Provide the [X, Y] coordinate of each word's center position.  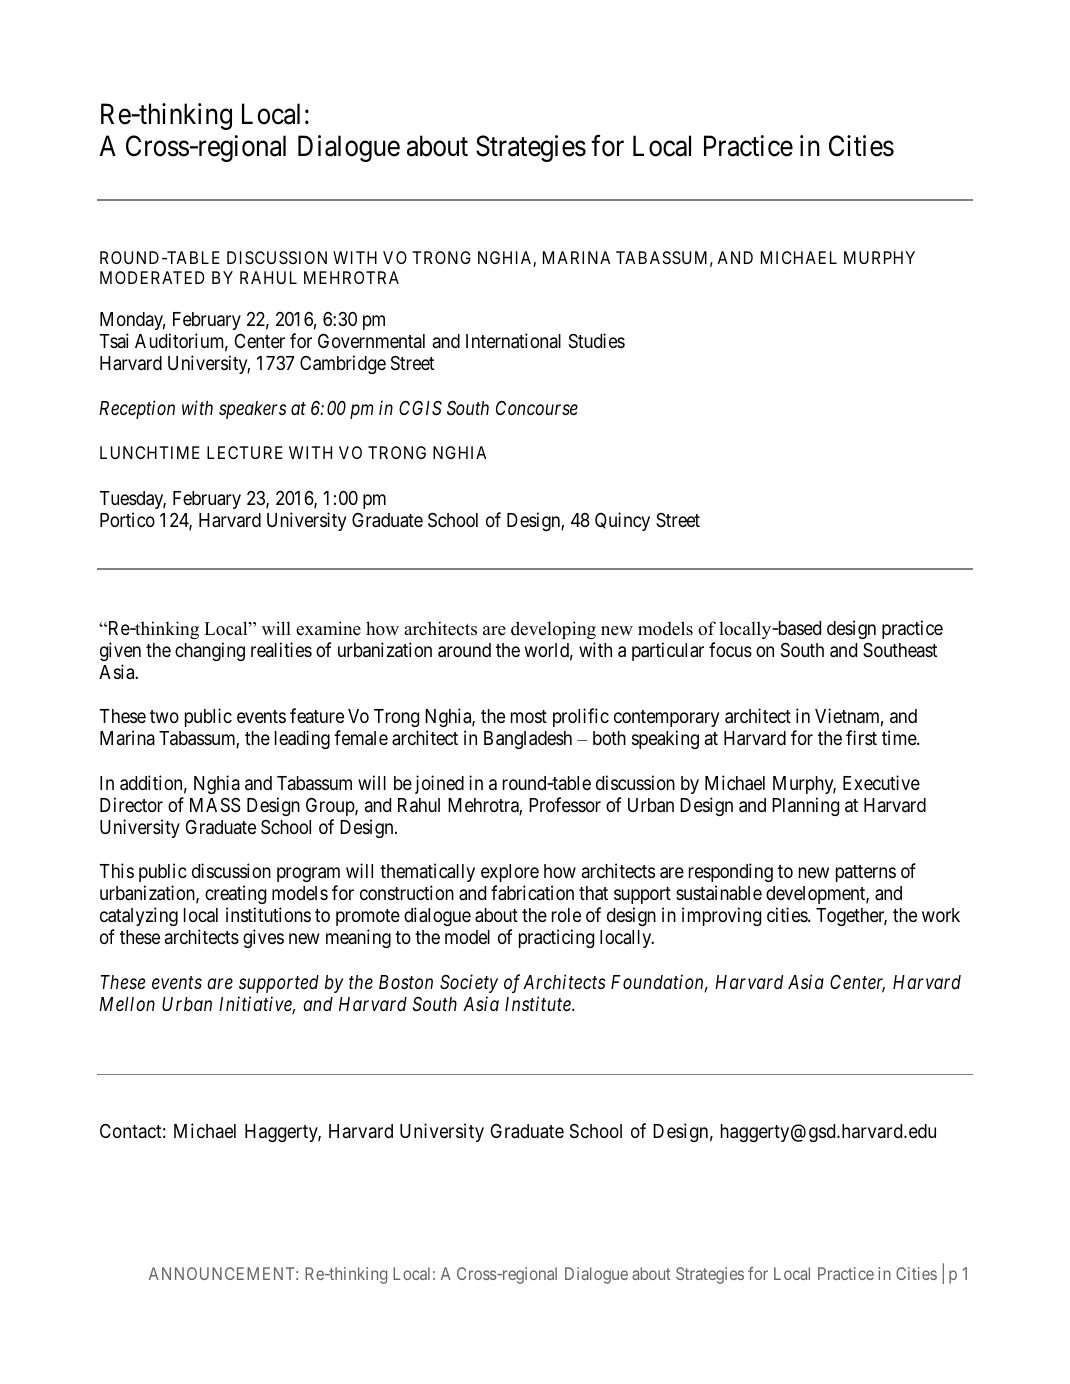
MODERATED [152, 277]
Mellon [127, 1004]
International [513, 341]
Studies [597, 340]
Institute [539, 1003]
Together [851, 917]
